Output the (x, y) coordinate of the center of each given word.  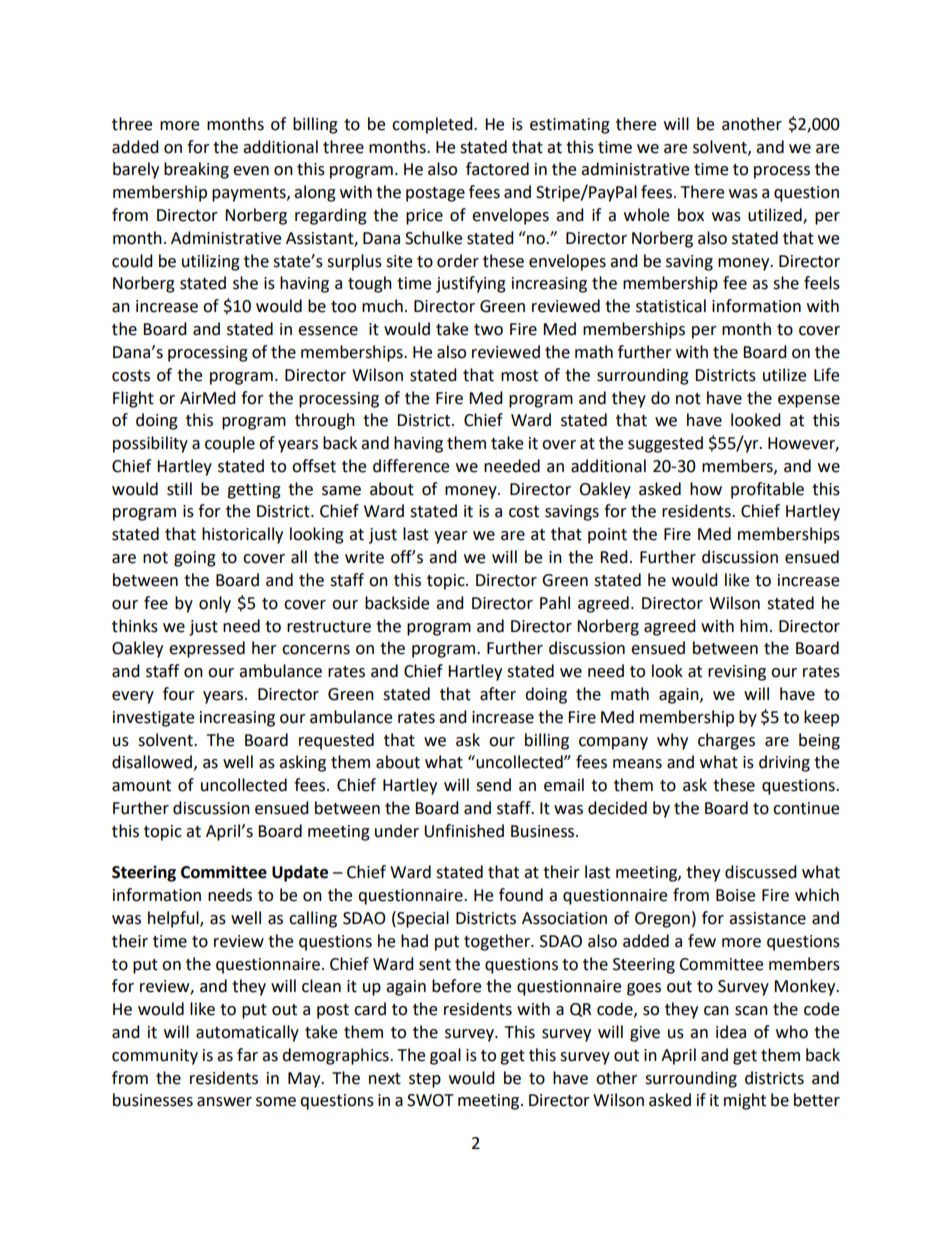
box (691, 215)
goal (445, 1056)
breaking (196, 170)
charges (726, 741)
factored (497, 169)
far (247, 1055)
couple (230, 444)
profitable (767, 490)
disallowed (152, 762)
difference (411, 466)
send (493, 785)
